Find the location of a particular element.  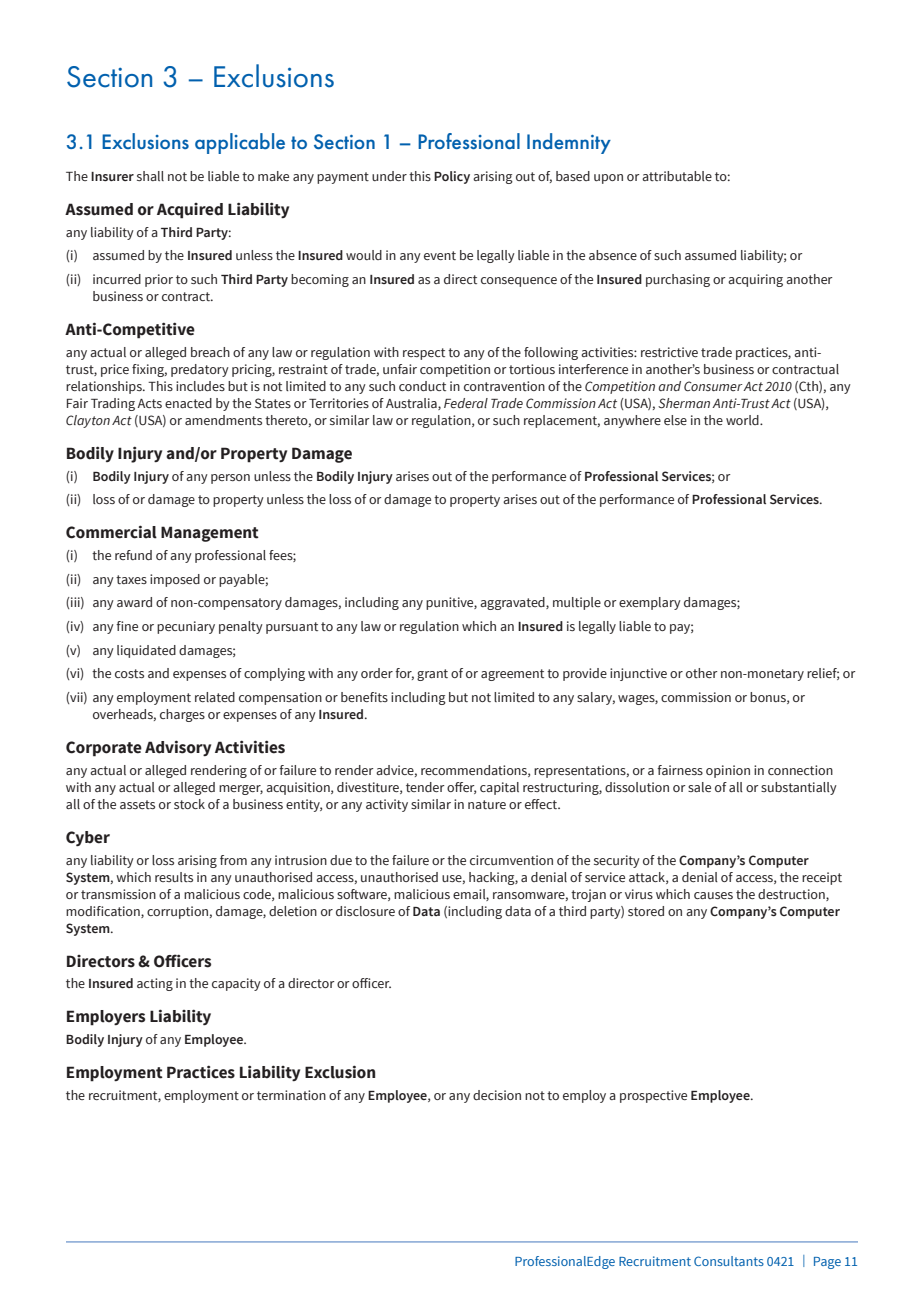

attributable is located at coordinates (677, 176).
